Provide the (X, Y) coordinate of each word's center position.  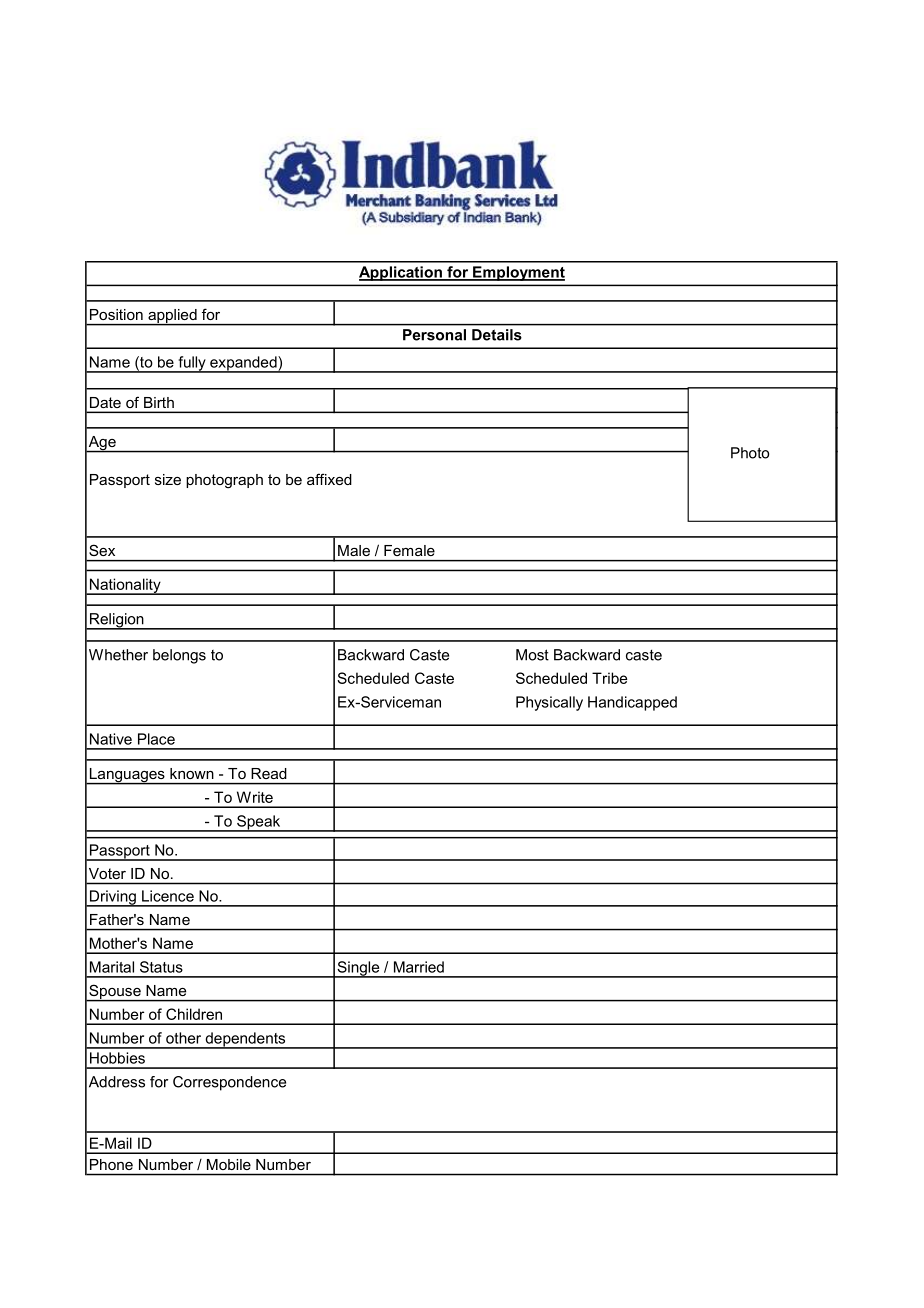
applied (172, 317)
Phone (111, 1164)
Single (358, 969)
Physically (549, 703)
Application (401, 273)
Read (268, 773)
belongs (179, 656)
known (192, 773)
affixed (329, 479)
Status (161, 967)
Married (419, 967)
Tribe (609, 678)
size (168, 479)
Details (497, 335)
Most (532, 655)
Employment (518, 273)
